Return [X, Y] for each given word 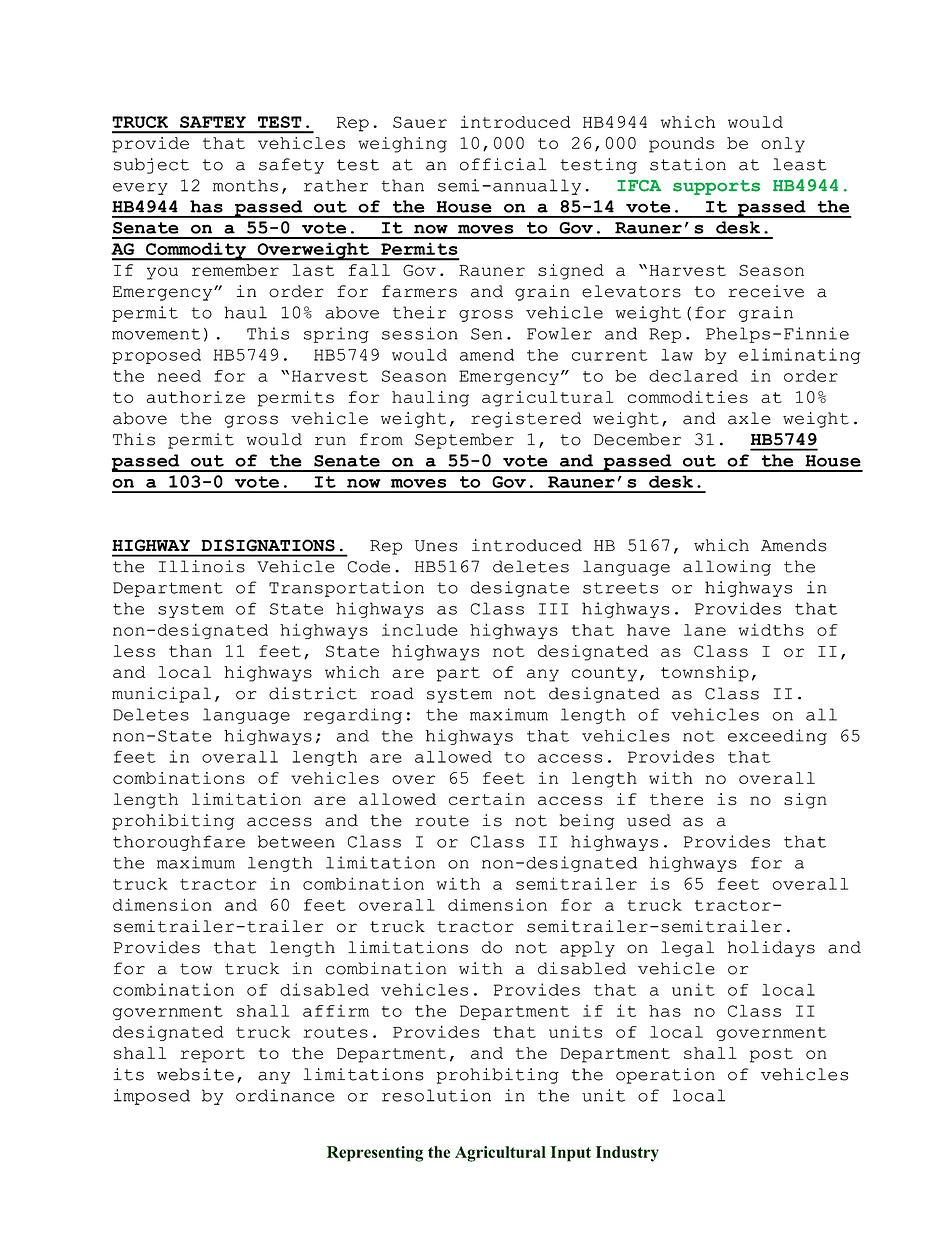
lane [705, 630]
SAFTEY [213, 122]
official [503, 164]
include [419, 629]
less [134, 651]
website [195, 1074]
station [688, 164]
